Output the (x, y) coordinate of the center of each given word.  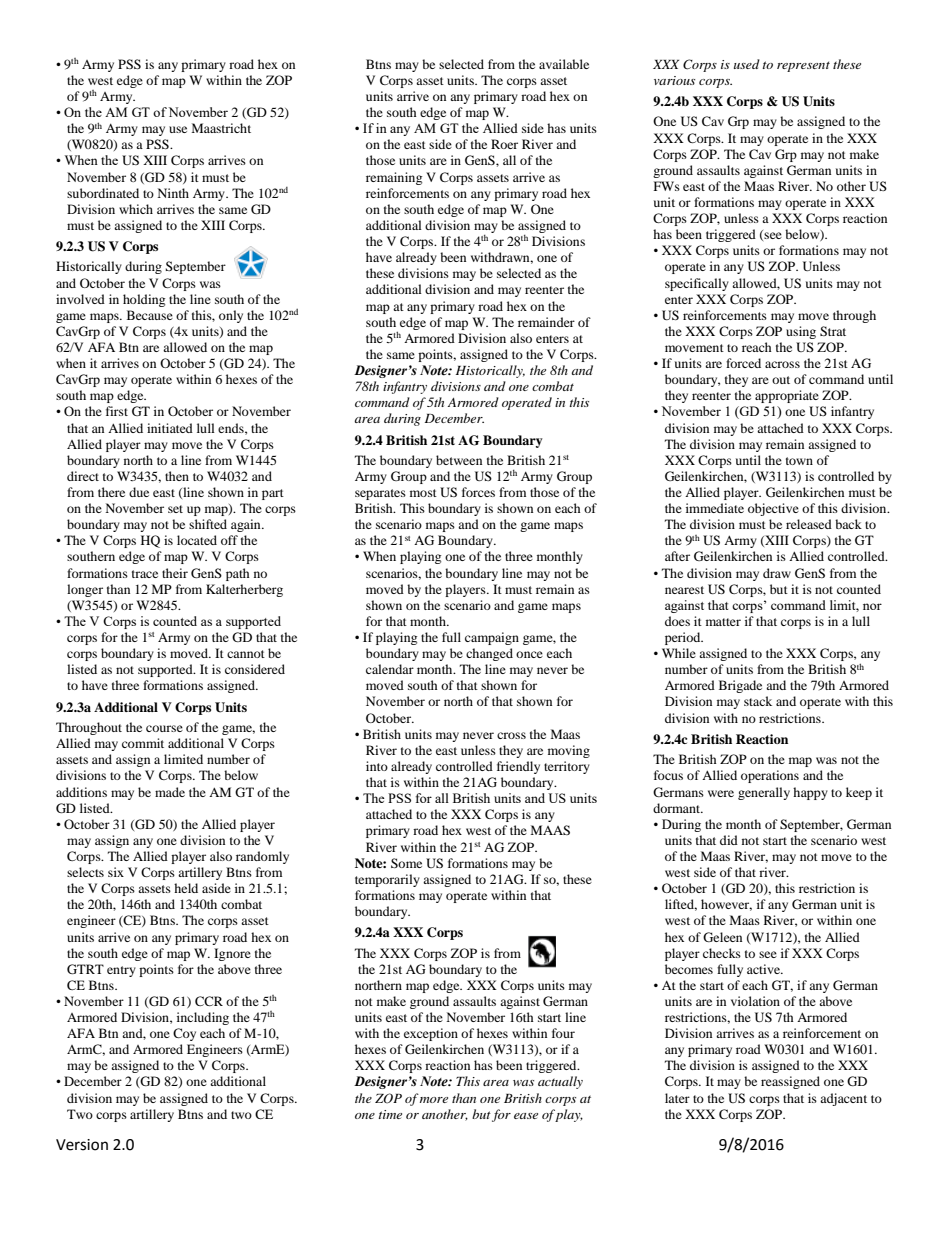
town (799, 461)
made (170, 792)
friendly (518, 767)
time (390, 1114)
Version (82, 1145)
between (459, 460)
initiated (170, 428)
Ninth (173, 193)
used (747, 64)
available (564, 64)
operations (770, 776)
